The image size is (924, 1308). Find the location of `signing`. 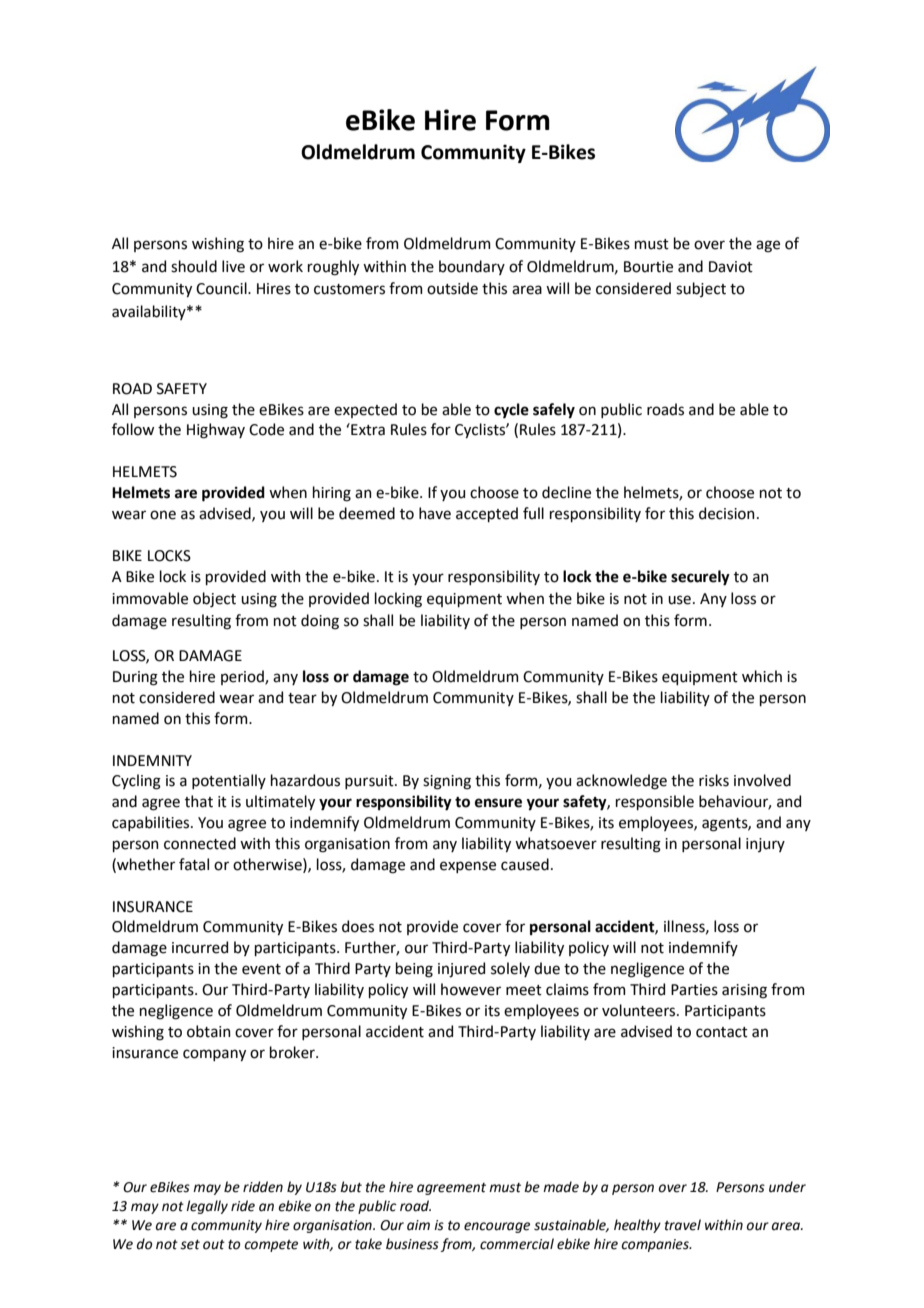

signing is located at coordinates (447, 782).
